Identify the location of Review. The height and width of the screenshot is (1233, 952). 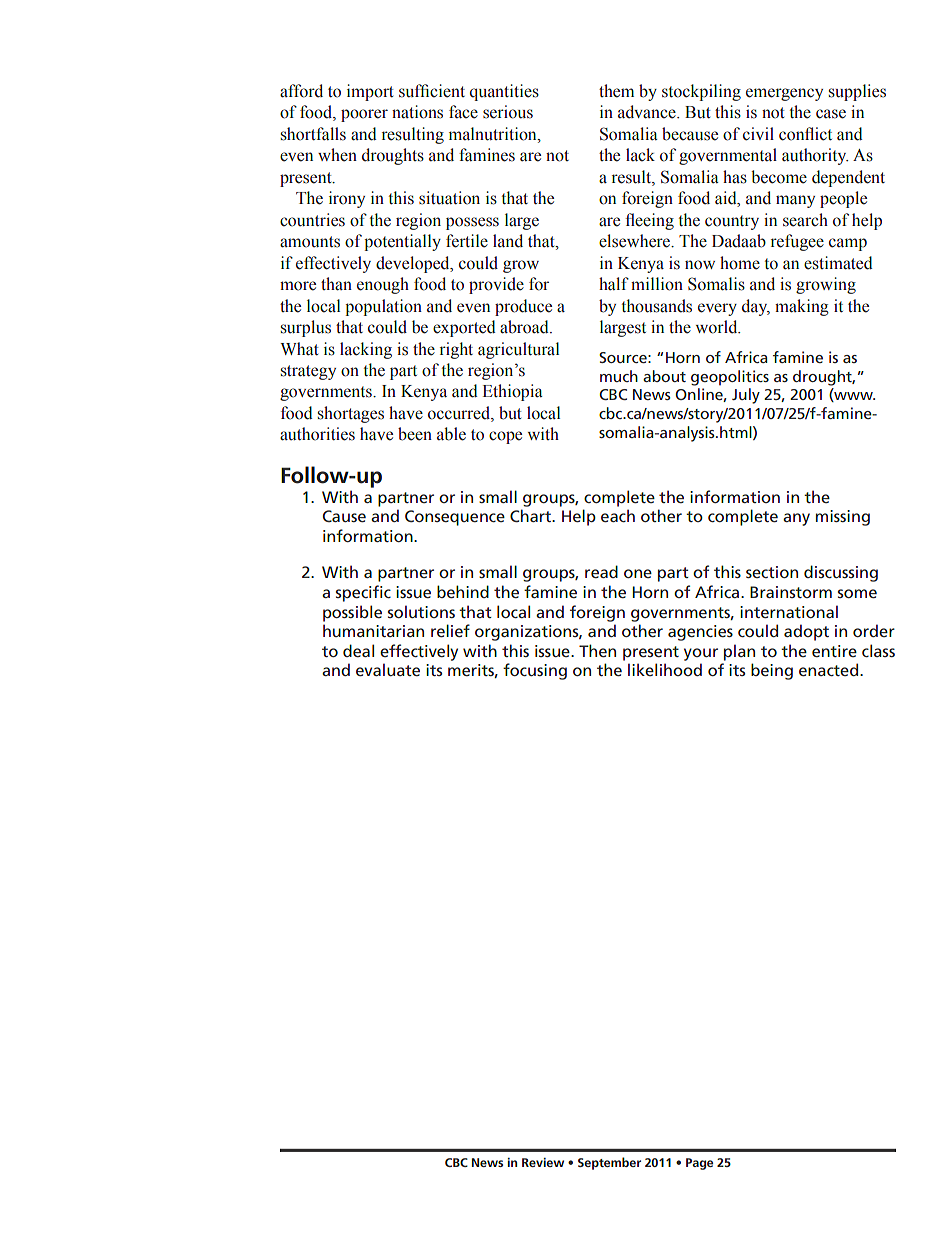
(543, 1162).
